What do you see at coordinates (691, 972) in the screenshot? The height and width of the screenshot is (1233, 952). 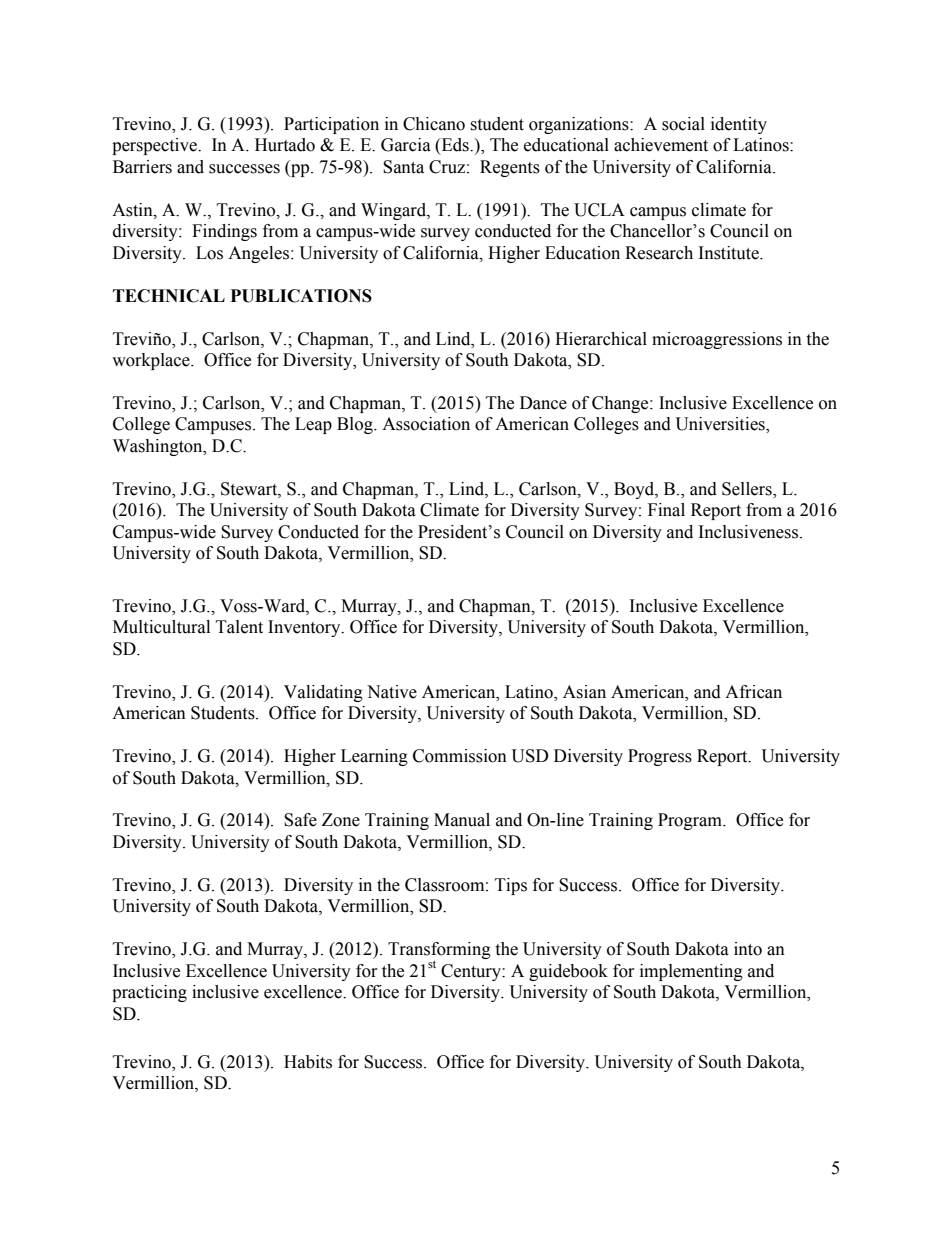 I see `implementing` at bounding box center [691, 972].
